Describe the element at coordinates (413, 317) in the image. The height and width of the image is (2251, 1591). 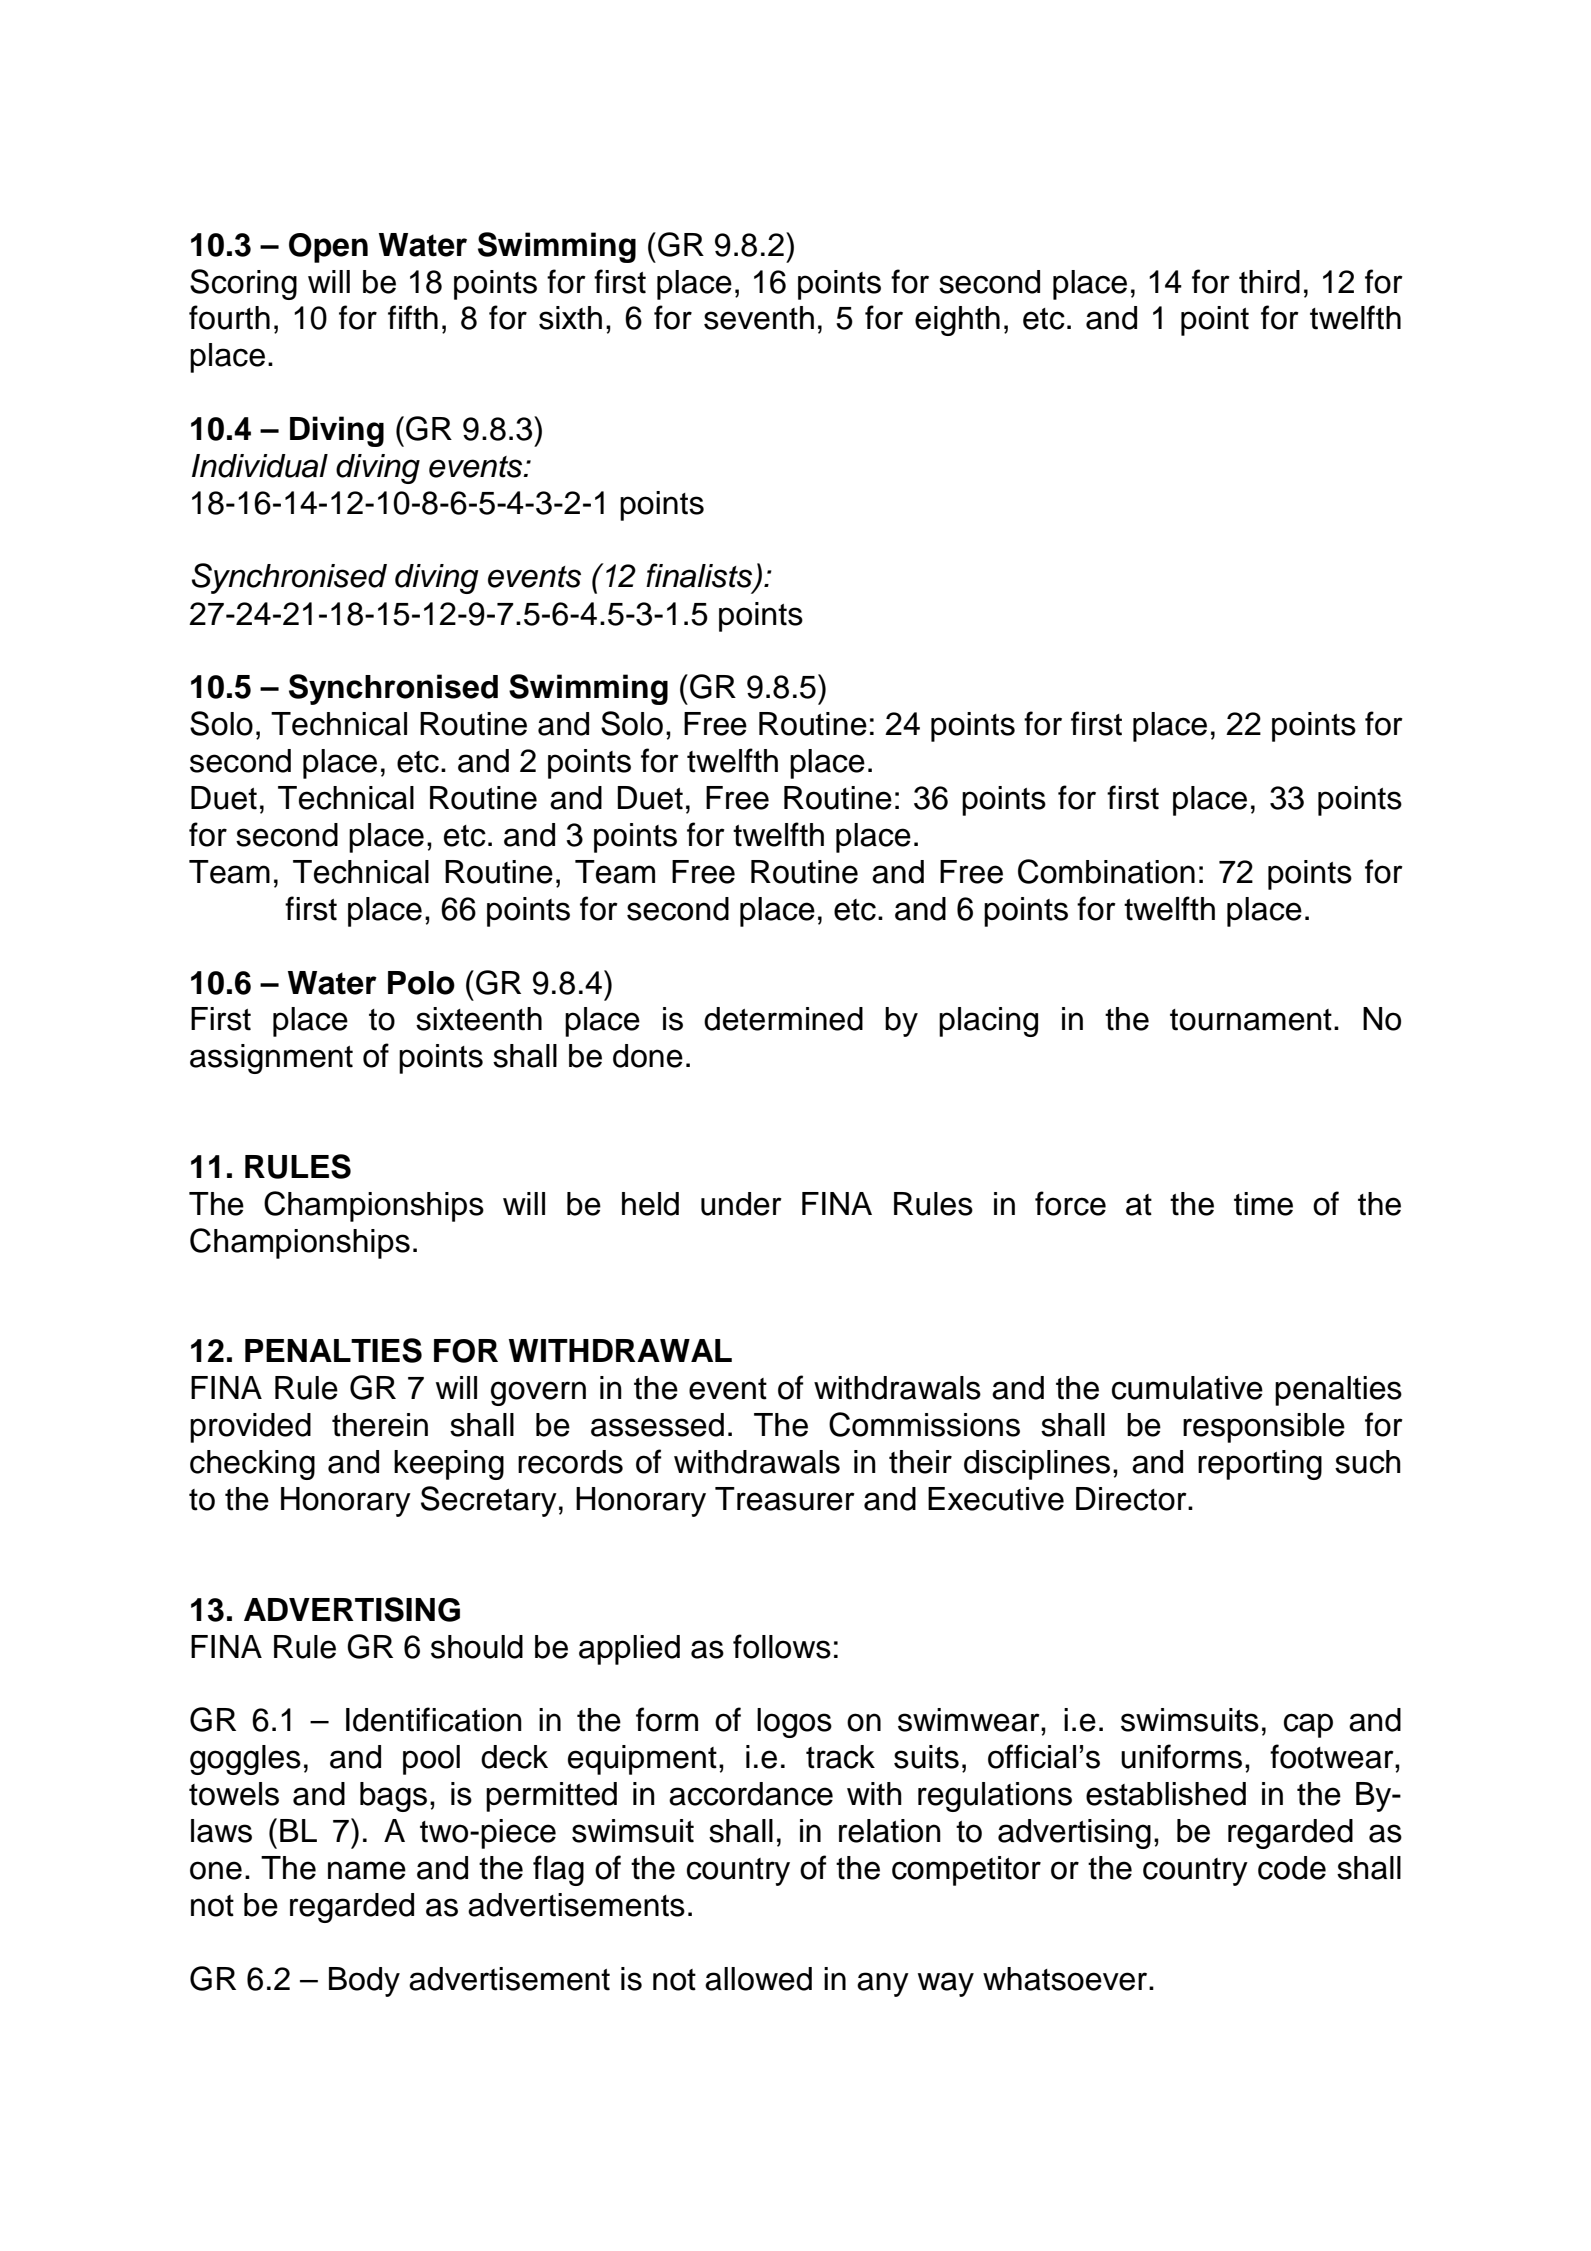
I see `fifth` at that location.
